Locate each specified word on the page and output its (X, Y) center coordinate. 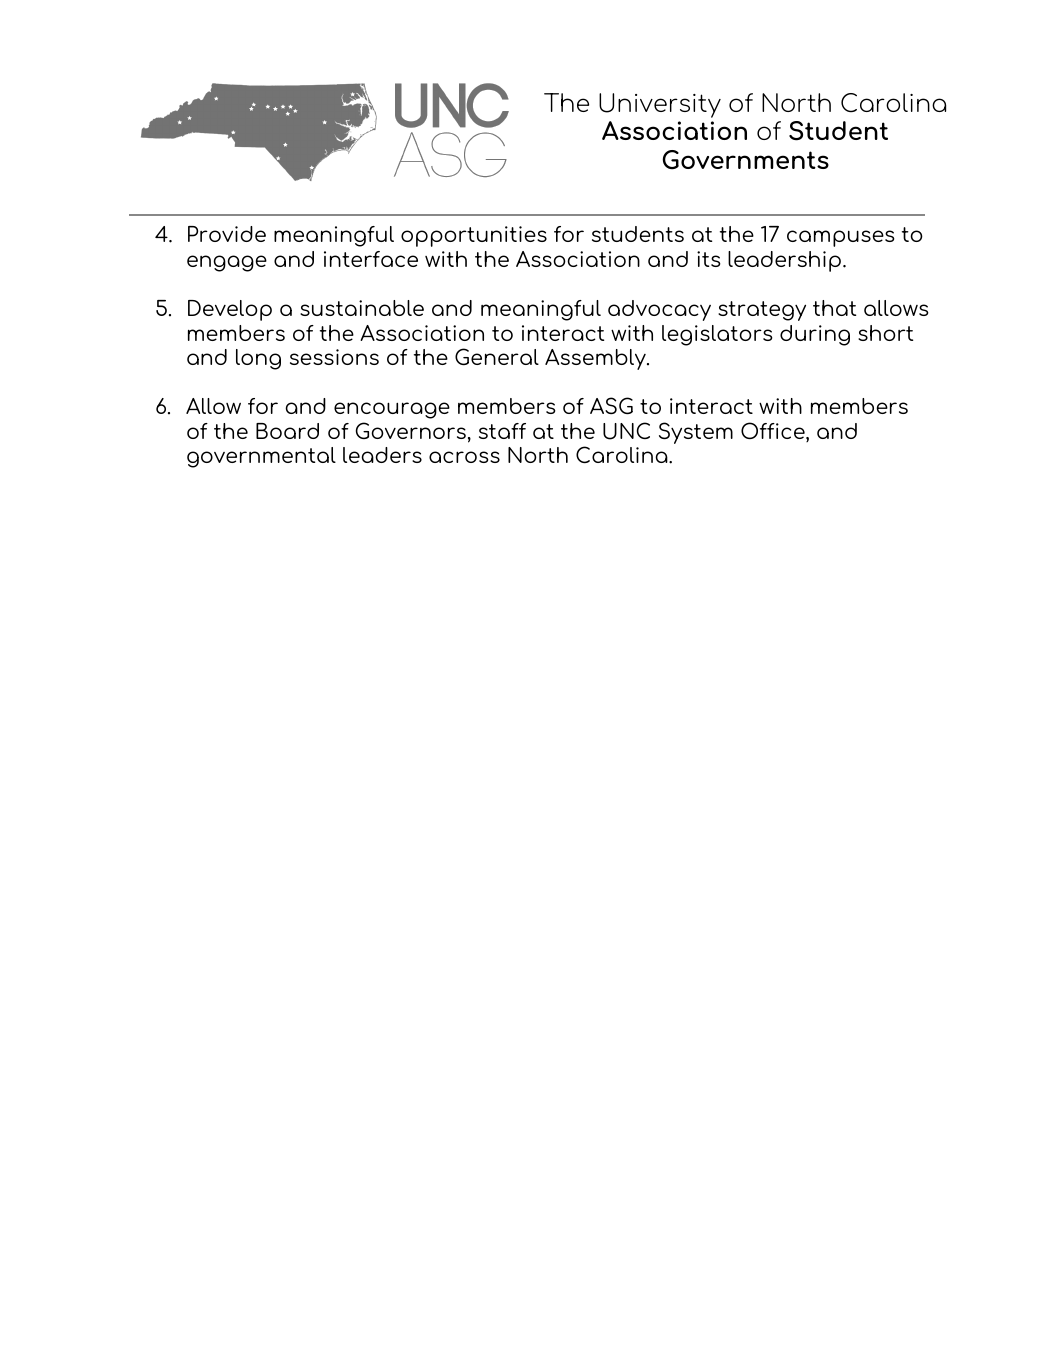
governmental (261, 457)
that (834, 308)
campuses (841, 238)
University (660, 105)
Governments (745, 160)
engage (227, 263)
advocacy (659, 310)
